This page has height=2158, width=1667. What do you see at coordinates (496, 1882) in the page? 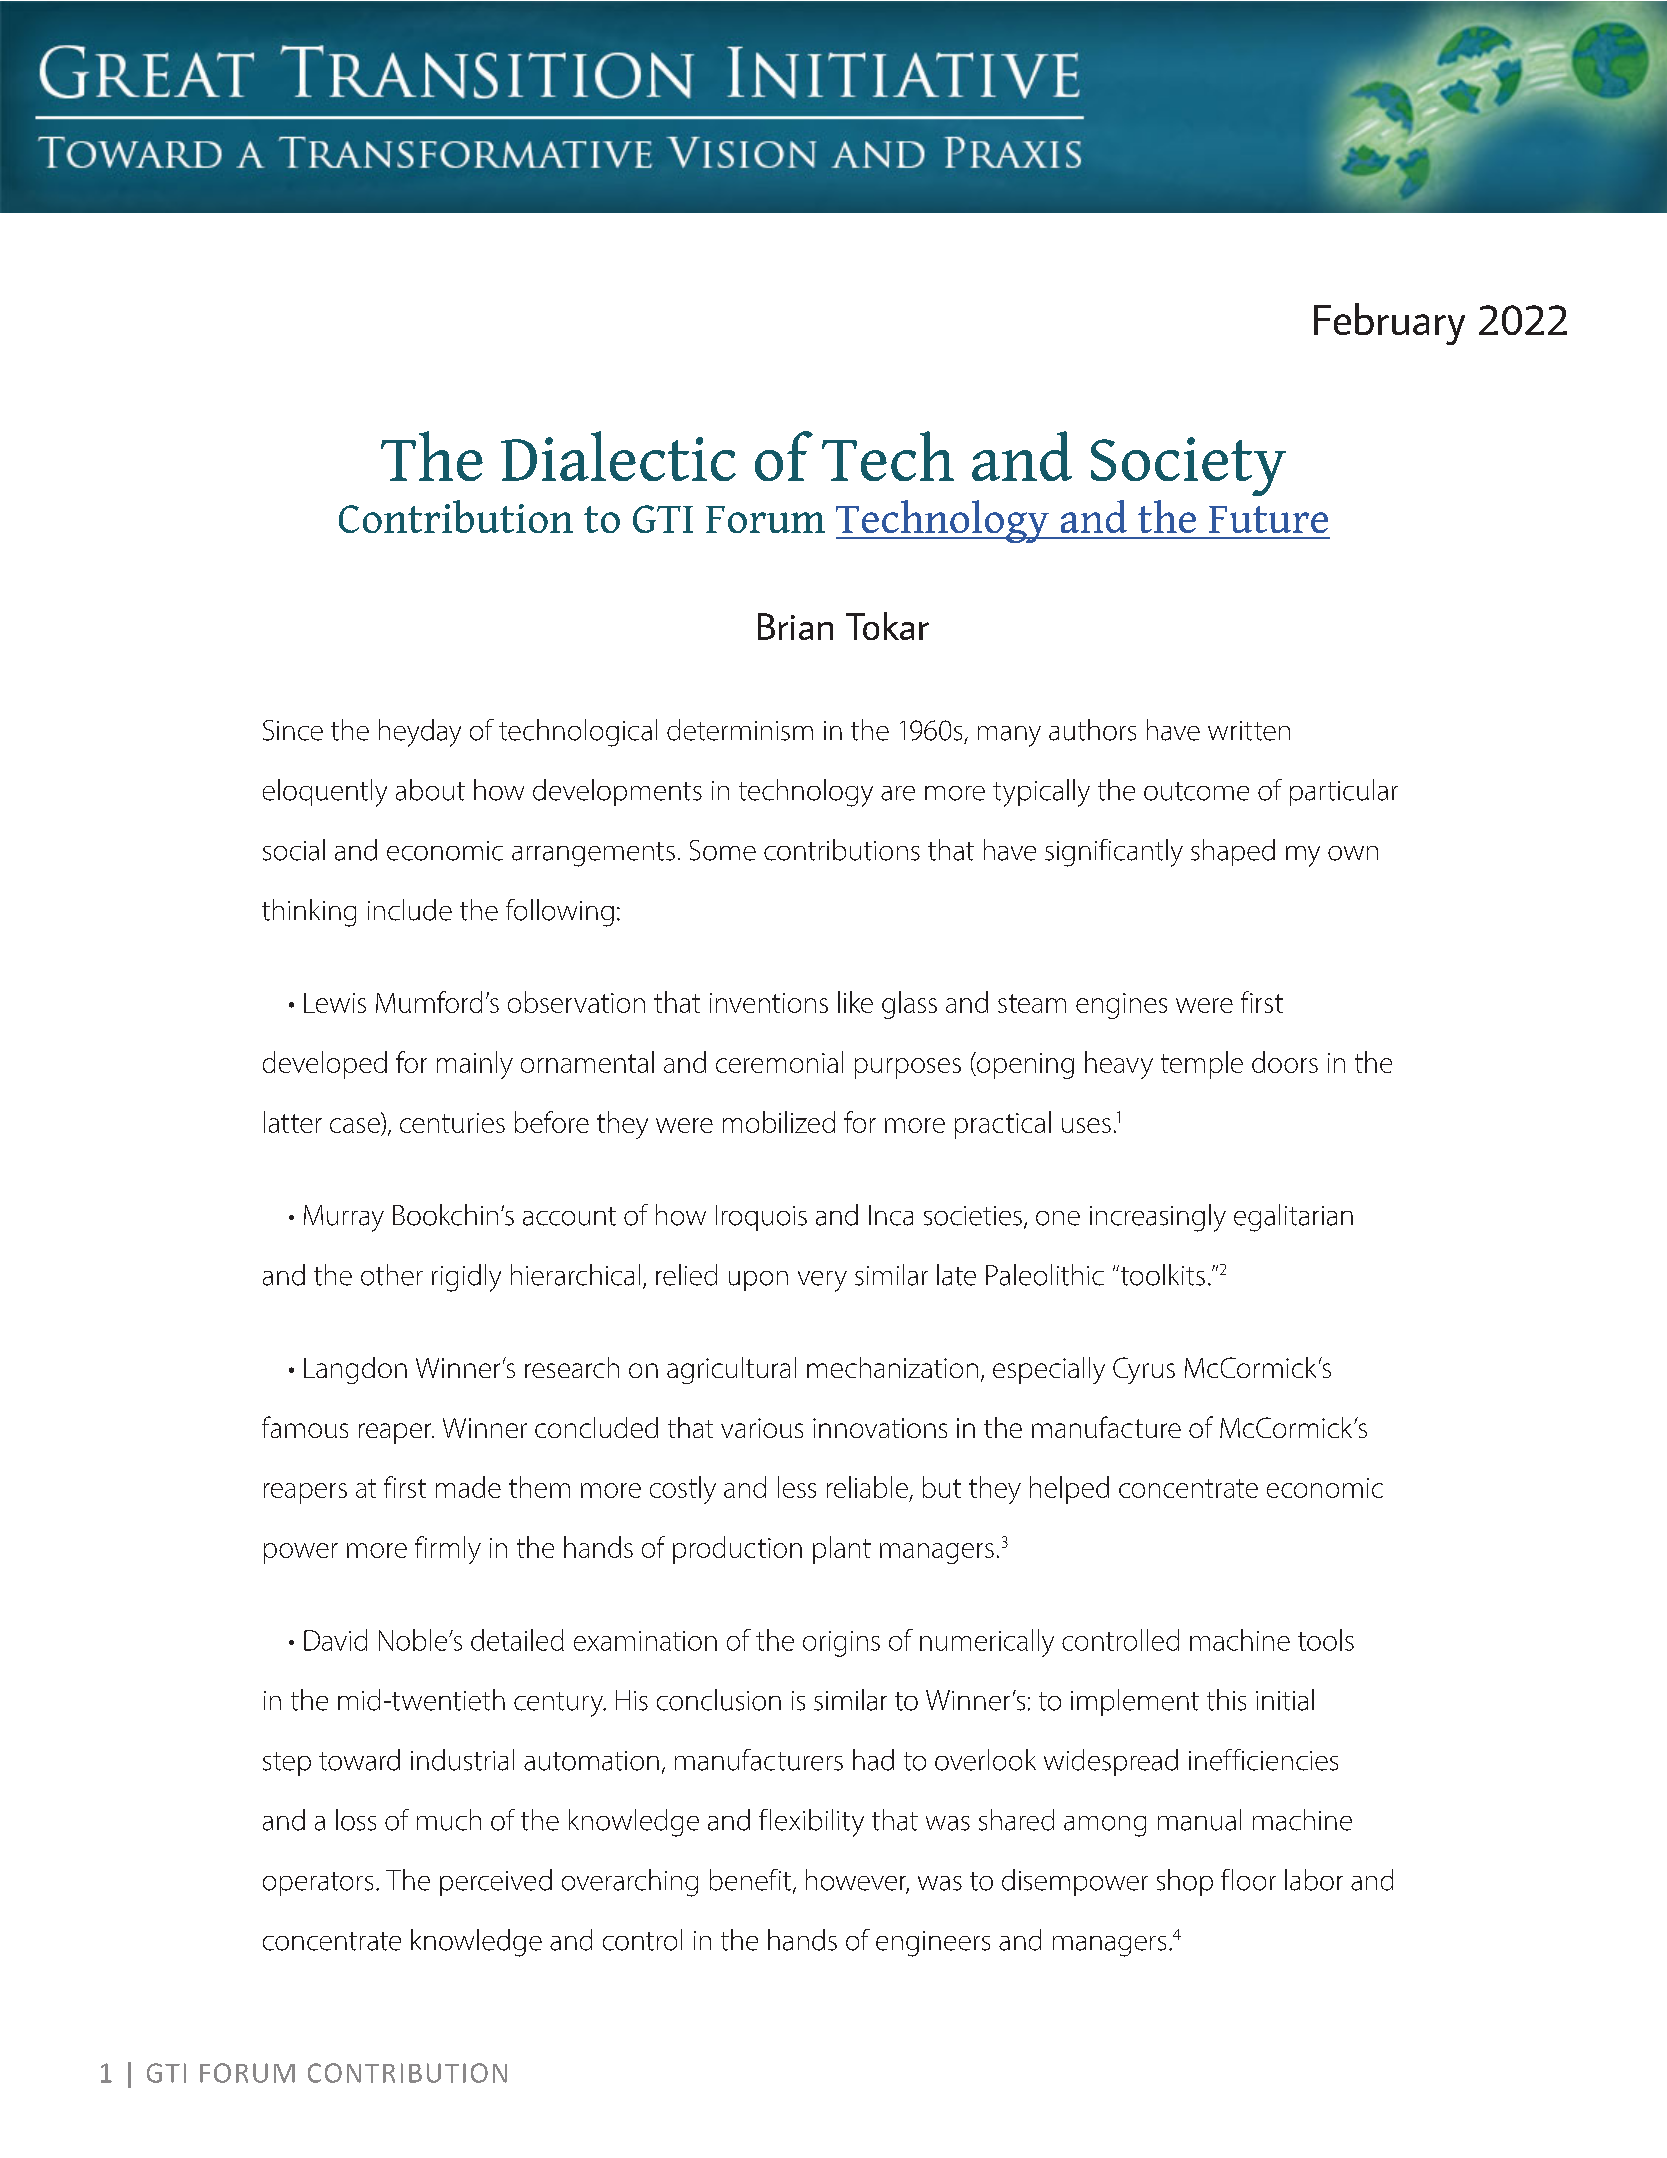
I see `perceived` at bounding box center [496, 1882].
